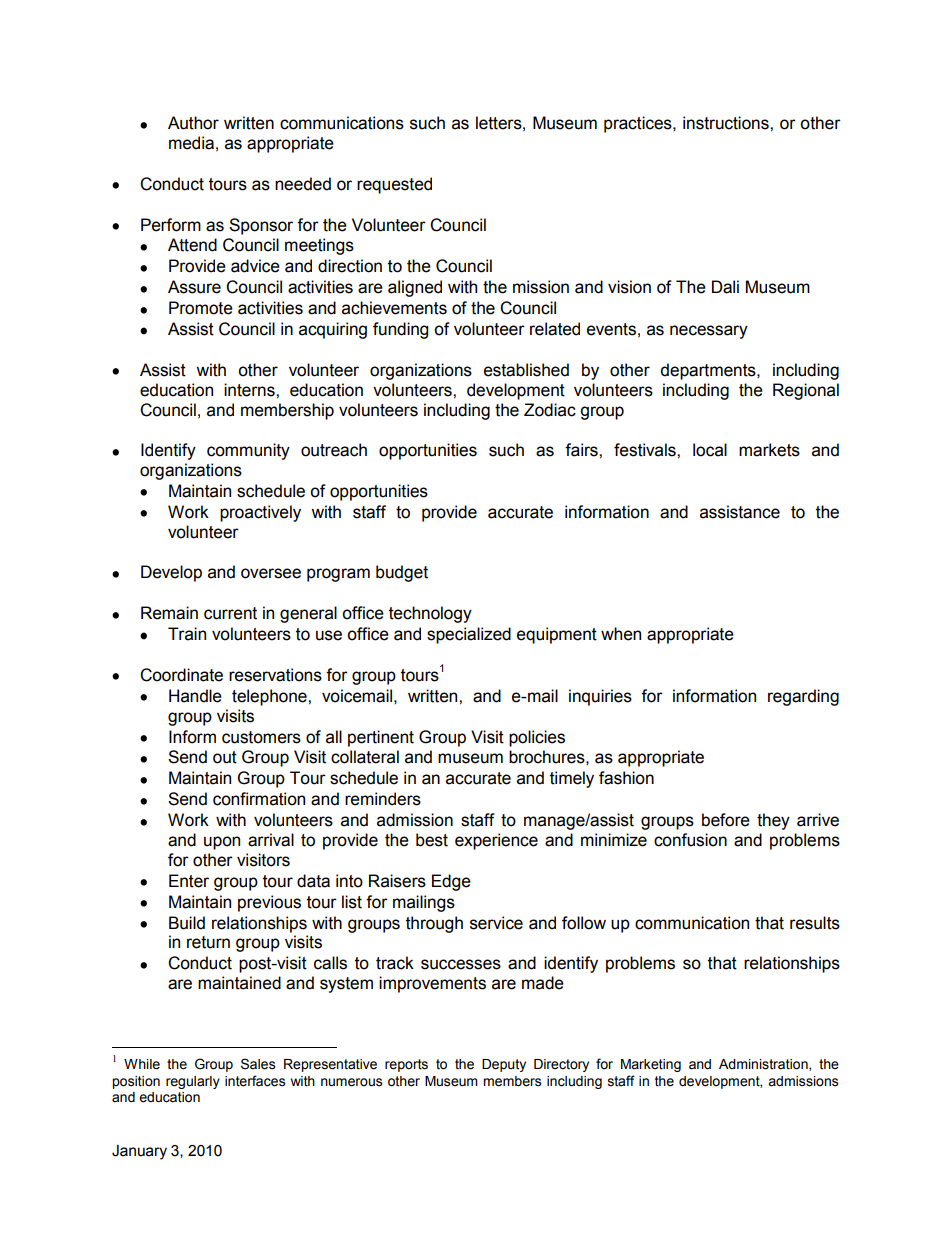 The height and width of the screenshot is (1233, 952). What do you see at coordinates (193, 1082) in the screenshot?
I see `regularly` at bounding box center [193, 1082].
